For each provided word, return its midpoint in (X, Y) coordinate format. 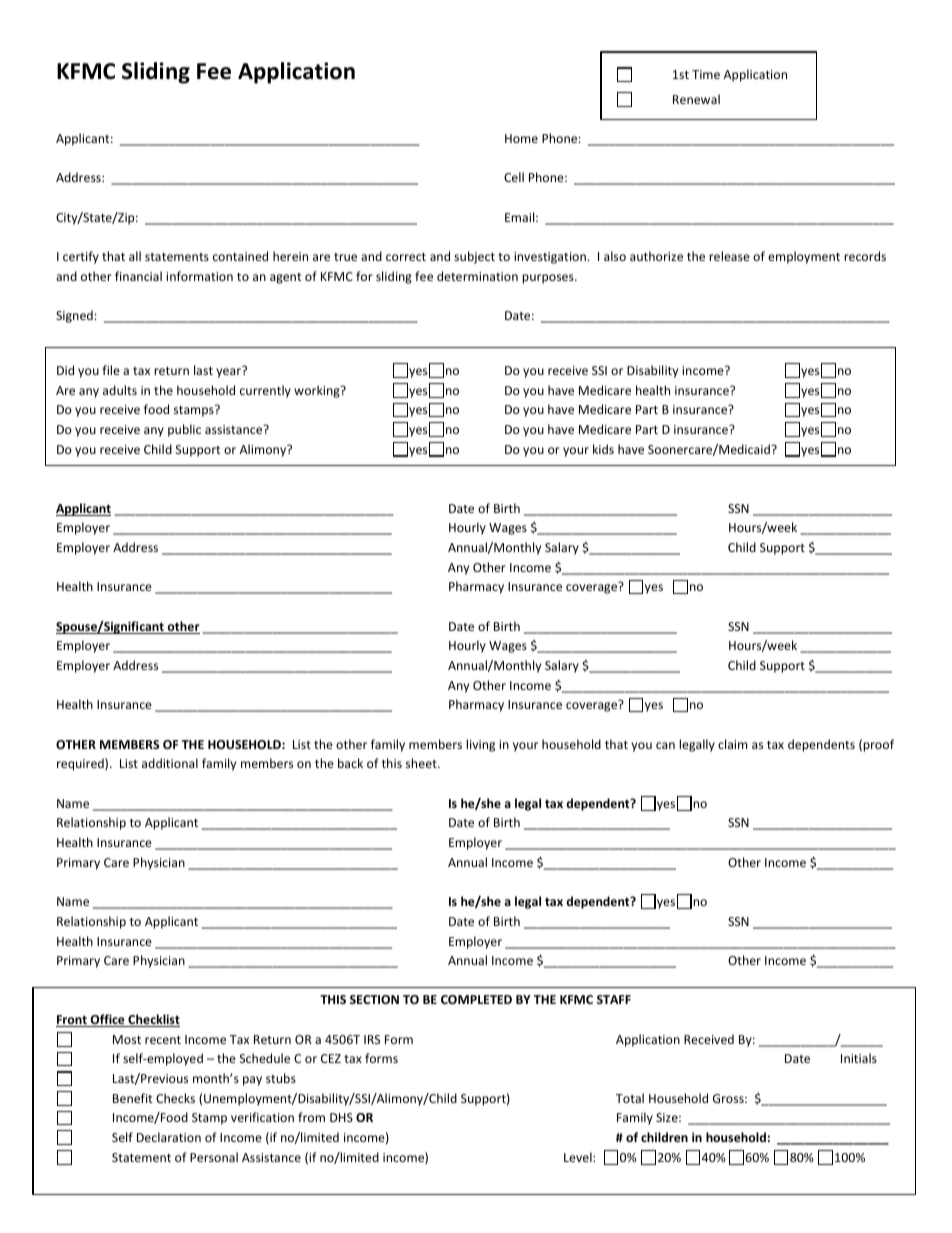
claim (732, 744)
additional (170, 763)
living (480, 745)
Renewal (696, 99)
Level (579, 1157)
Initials (859, 1058)
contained (240, 256)
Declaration (169, 1137)
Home (521, 138)
